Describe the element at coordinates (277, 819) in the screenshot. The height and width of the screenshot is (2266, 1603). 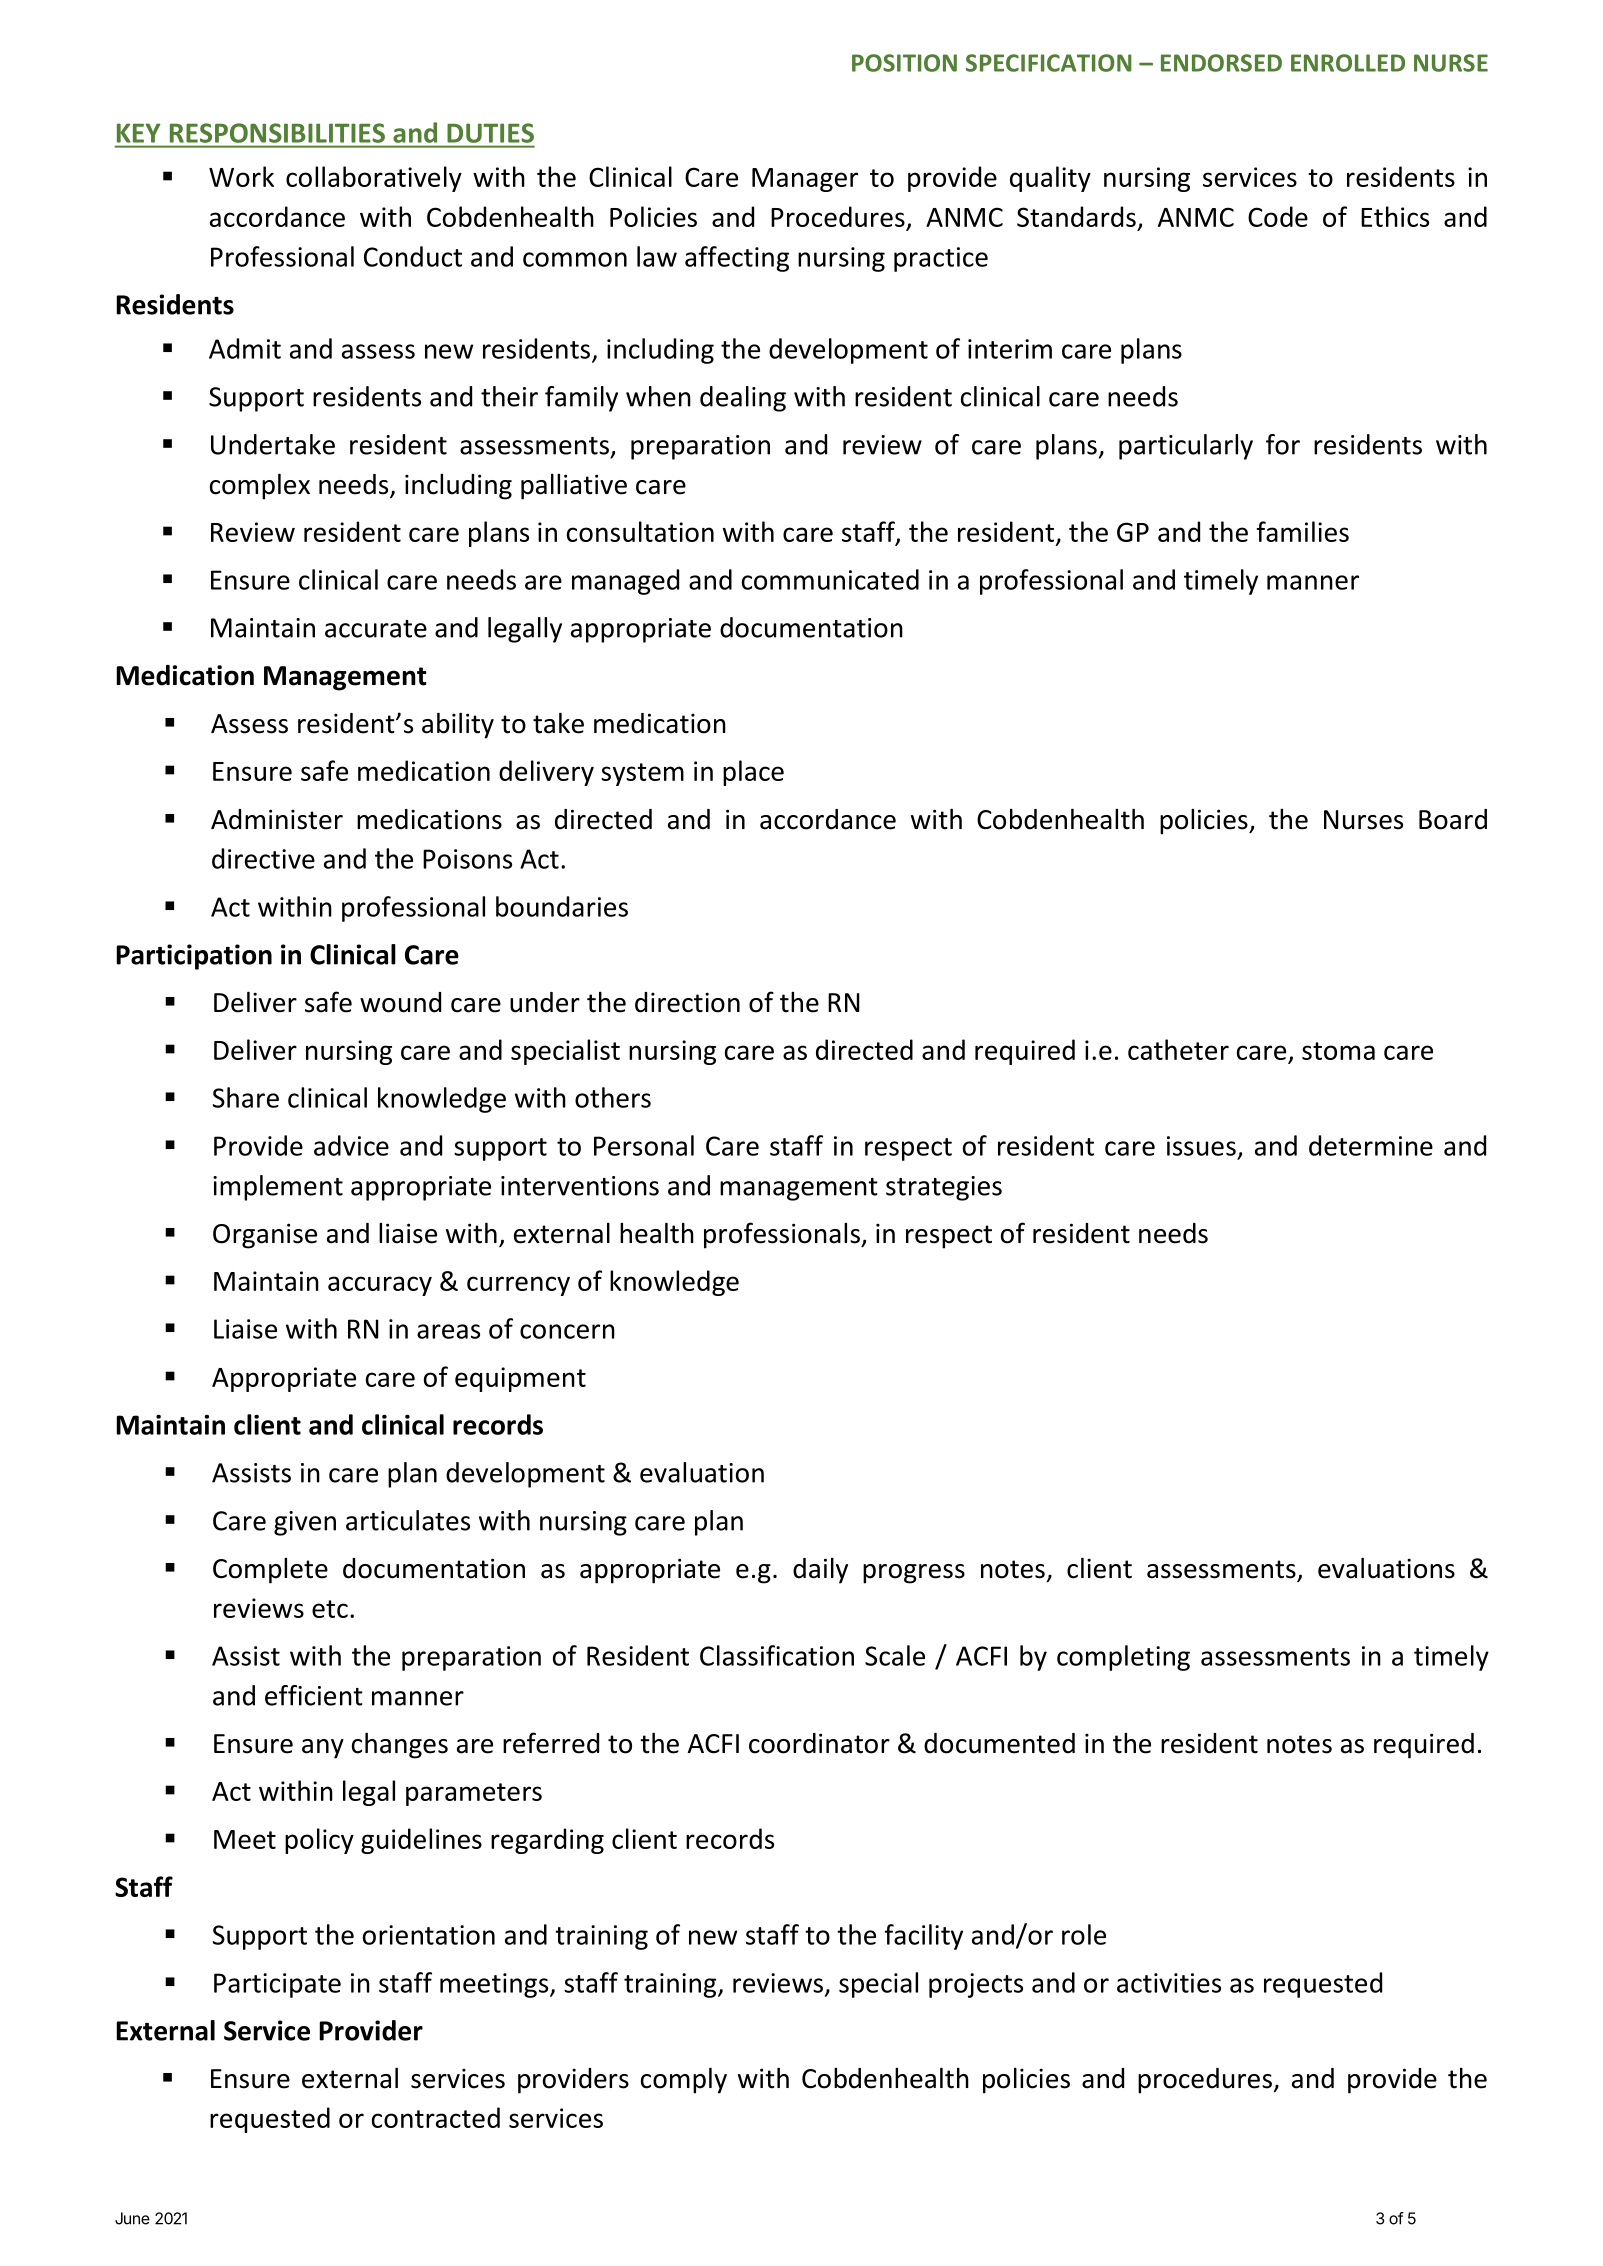
I see `Administer` at that location.
